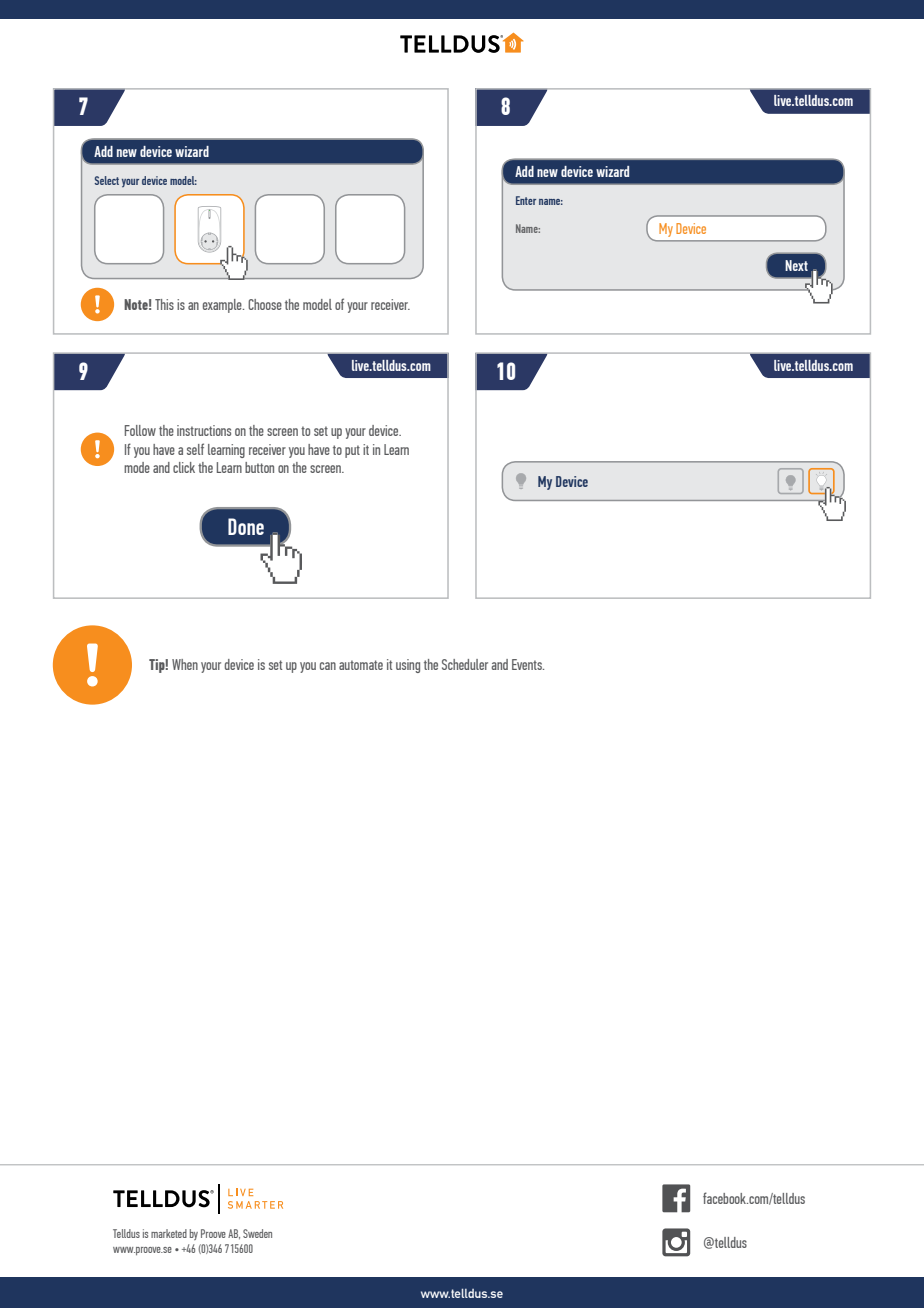 The width and height of the screenshot is (924, 1308). Describe the element at coordinates (526, 200) in the screenshot. I see `Enter` at that location.
